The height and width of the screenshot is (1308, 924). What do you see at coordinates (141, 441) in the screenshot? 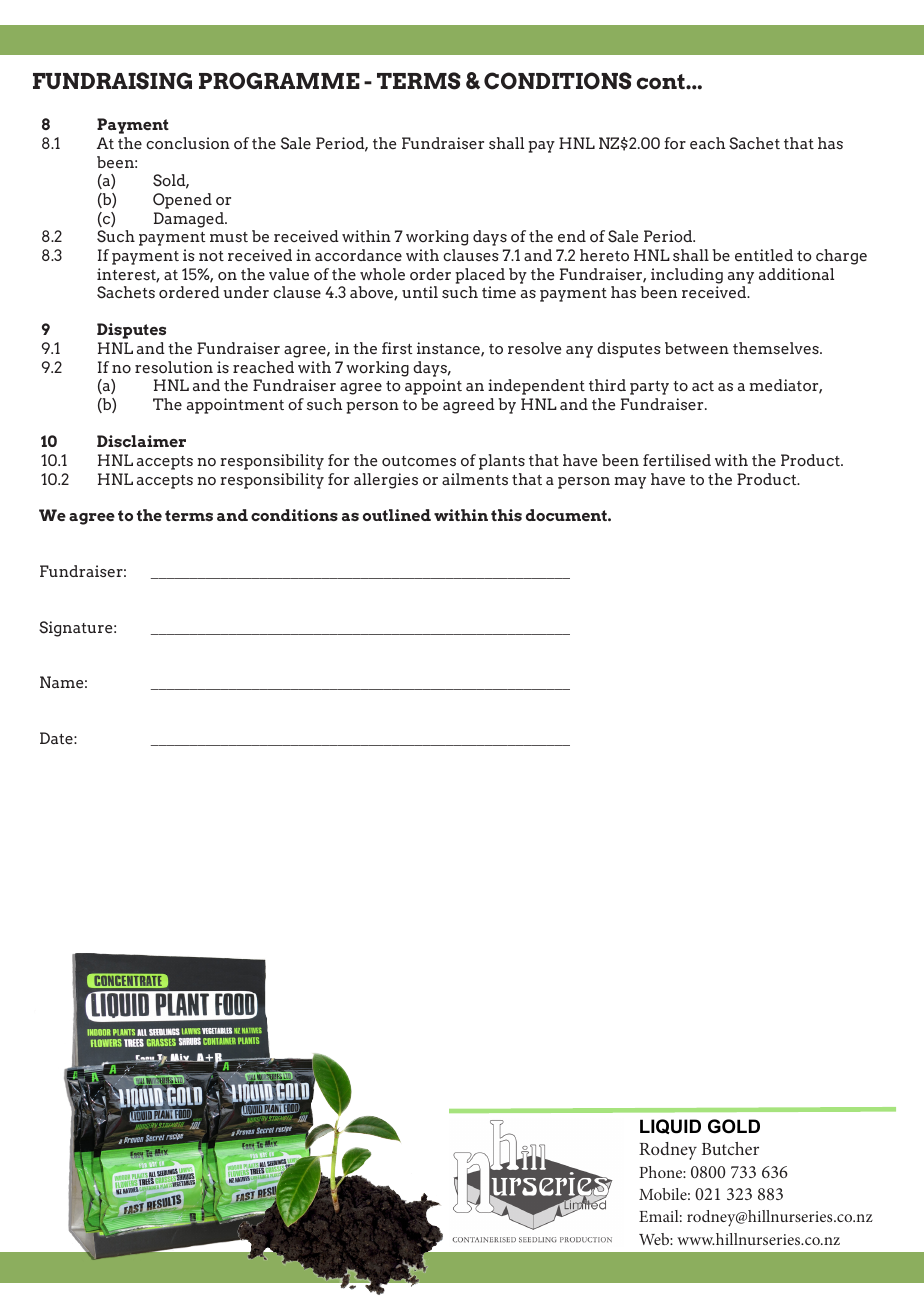
I see `Disclaimer` at bounding box center [141, 441].
